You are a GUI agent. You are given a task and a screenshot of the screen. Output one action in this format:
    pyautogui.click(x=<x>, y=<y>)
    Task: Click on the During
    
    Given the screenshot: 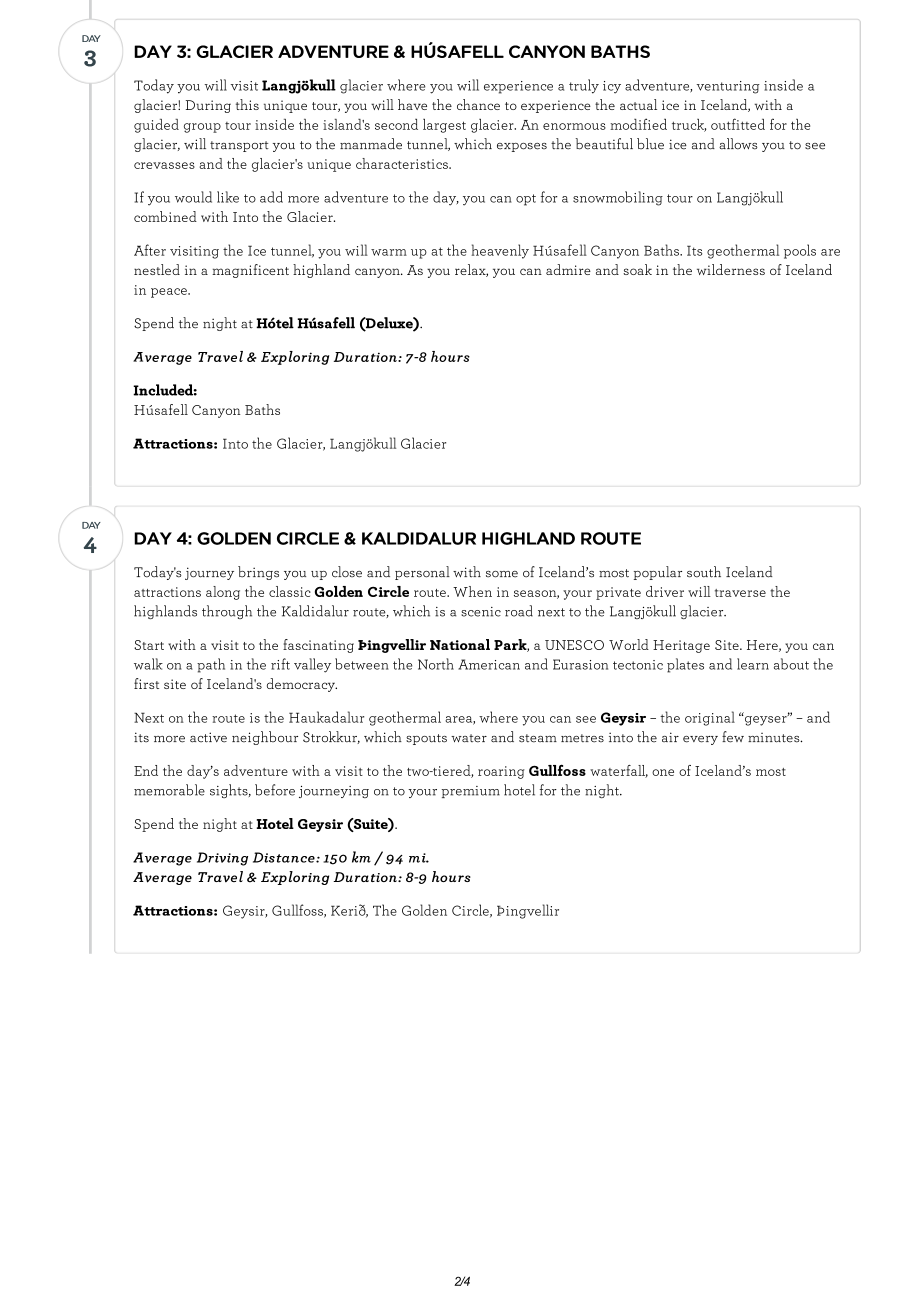 What is the action you would take?
    pyautogui.click(x=208, y=106)
